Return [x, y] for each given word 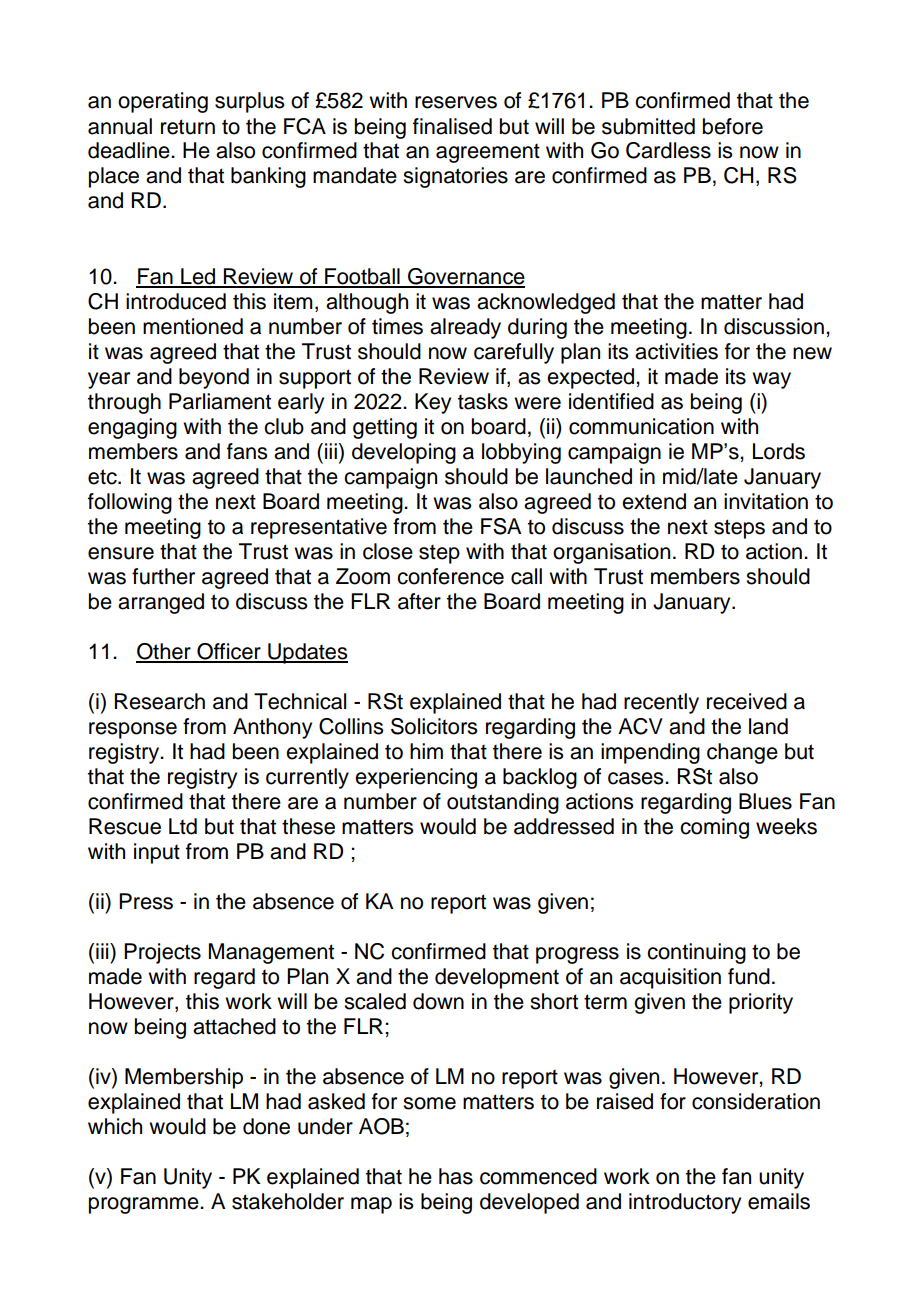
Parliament [220, 401]
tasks [483, 401]
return [188, 127]
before [733, 126]
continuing [696, 953]
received [747, 701]
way [771, 380]
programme [145, 1205]
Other [164, 652]
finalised [452, 126]
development [497, 978]
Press [146, 901]
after [419, 601]
